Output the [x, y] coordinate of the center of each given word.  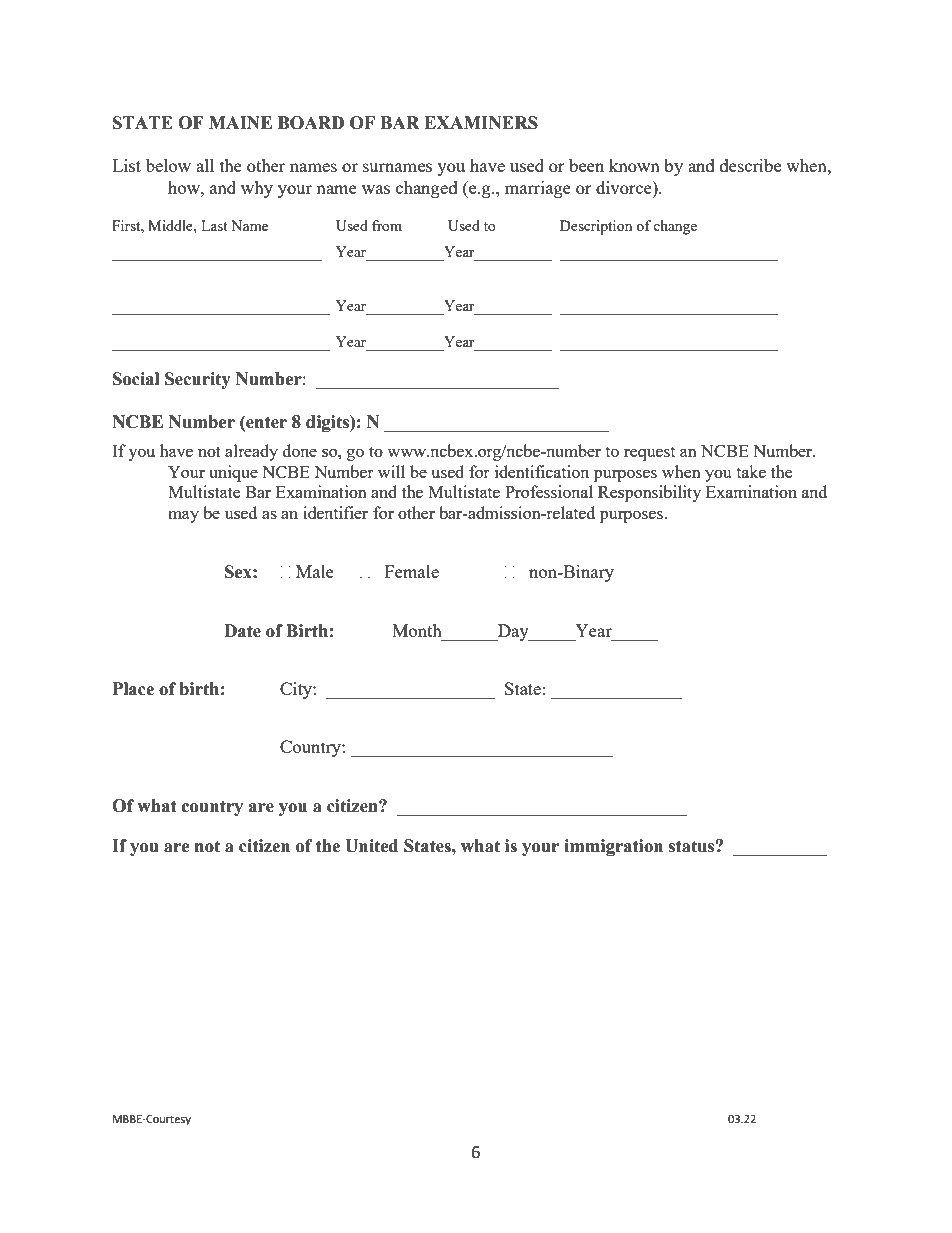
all [205, 165]
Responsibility [649, 493]
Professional [549, 491]
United [371, 846]
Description [596, 227]
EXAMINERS [481, 123]
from [387, 225]
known [634, 165]
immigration [613, 847]
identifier [335, 512]
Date [242, 631]
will [391, 471]
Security [198, 380]
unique [233, 473]
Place [133, 689]
